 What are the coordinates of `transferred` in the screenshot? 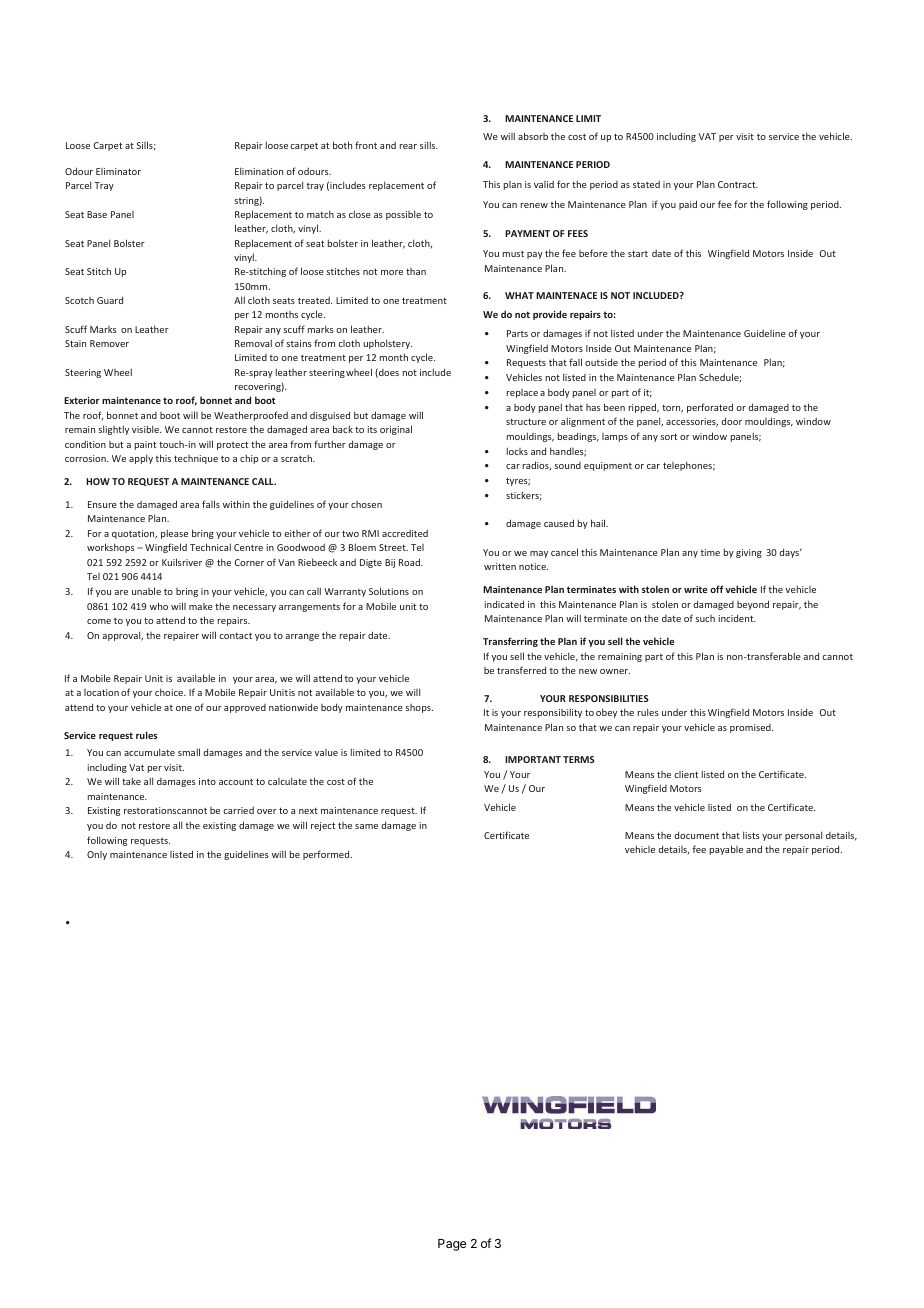 It's located at (521, 670).
